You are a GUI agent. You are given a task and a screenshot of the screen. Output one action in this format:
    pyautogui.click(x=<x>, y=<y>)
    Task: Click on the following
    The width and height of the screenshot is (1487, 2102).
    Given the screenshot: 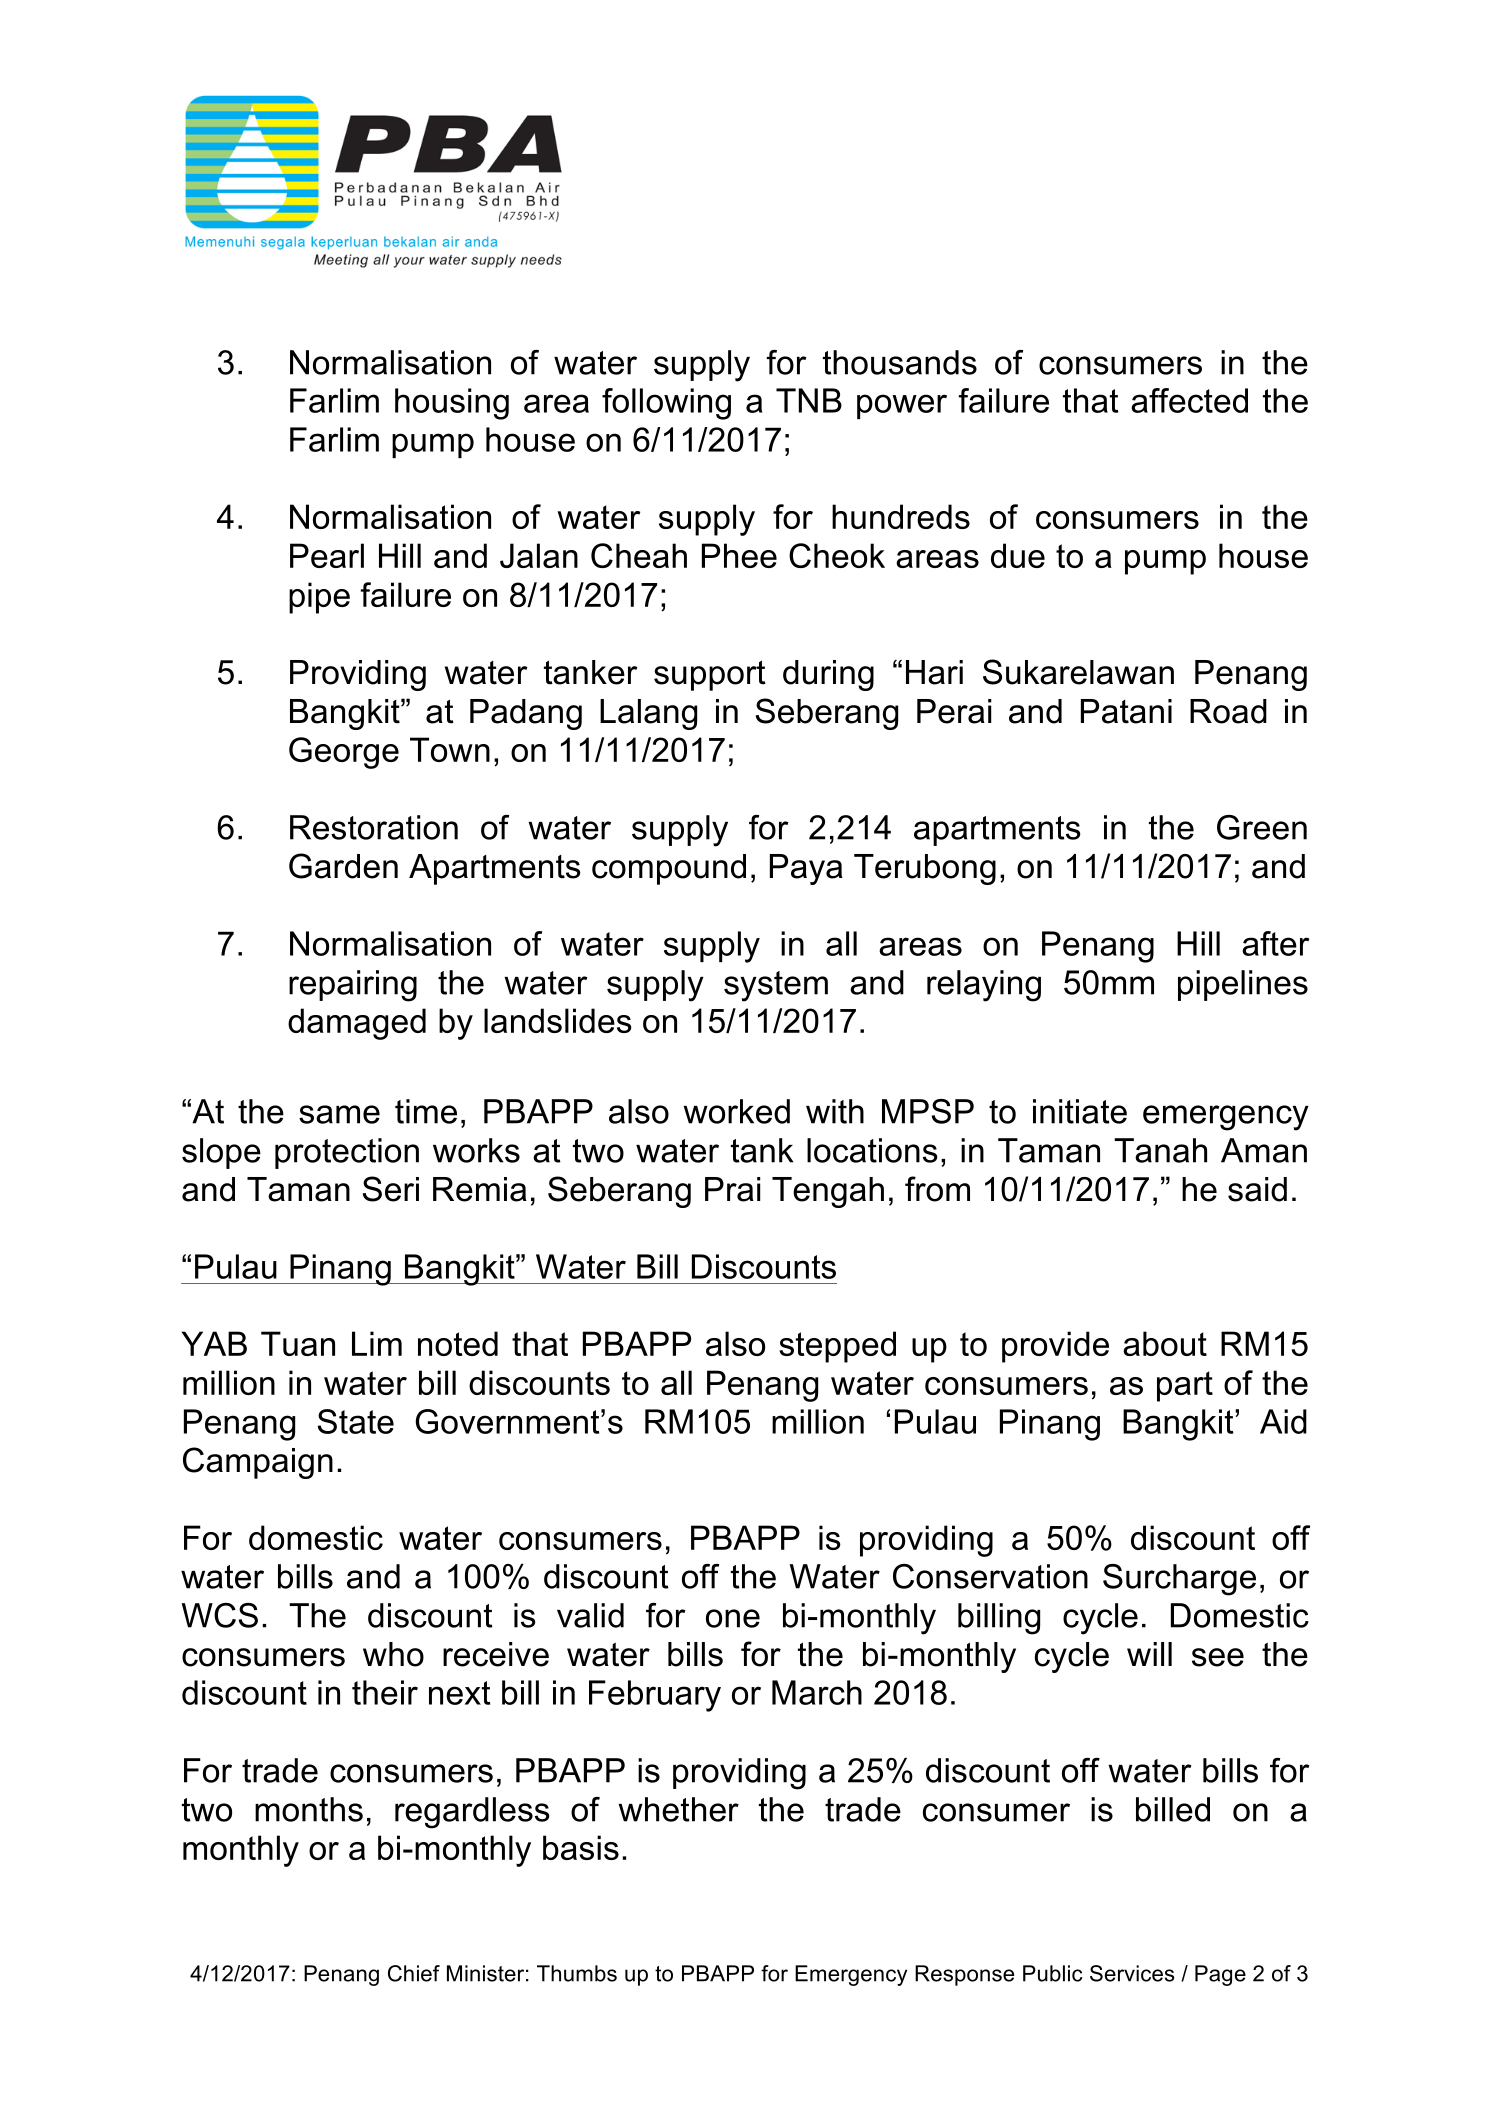 What is the action you would take?
    pyautogui.click(x=666, y=404)
